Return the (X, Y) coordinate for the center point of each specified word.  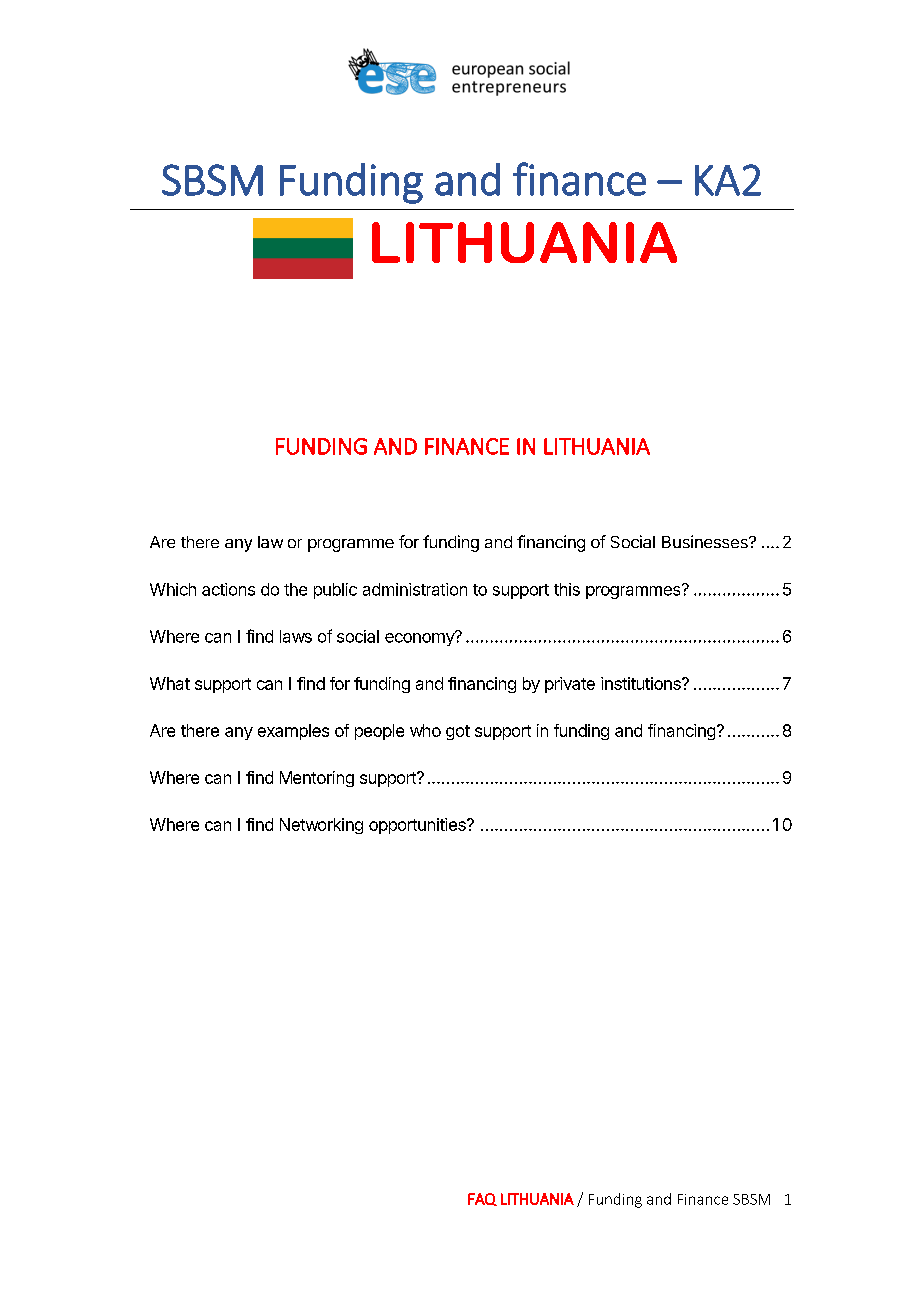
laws (296, 636)
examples (293, 732)
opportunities (418, 826)
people (379, 732)
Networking (321, 826)
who (425, 730)
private (570, 685)
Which (173, 589)
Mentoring (317, 779)
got (458, 732)
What (170, 683)
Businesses (706, 541)
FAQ (482, 1199)
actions (228, 589)
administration (415, 589)
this (567, 589)
